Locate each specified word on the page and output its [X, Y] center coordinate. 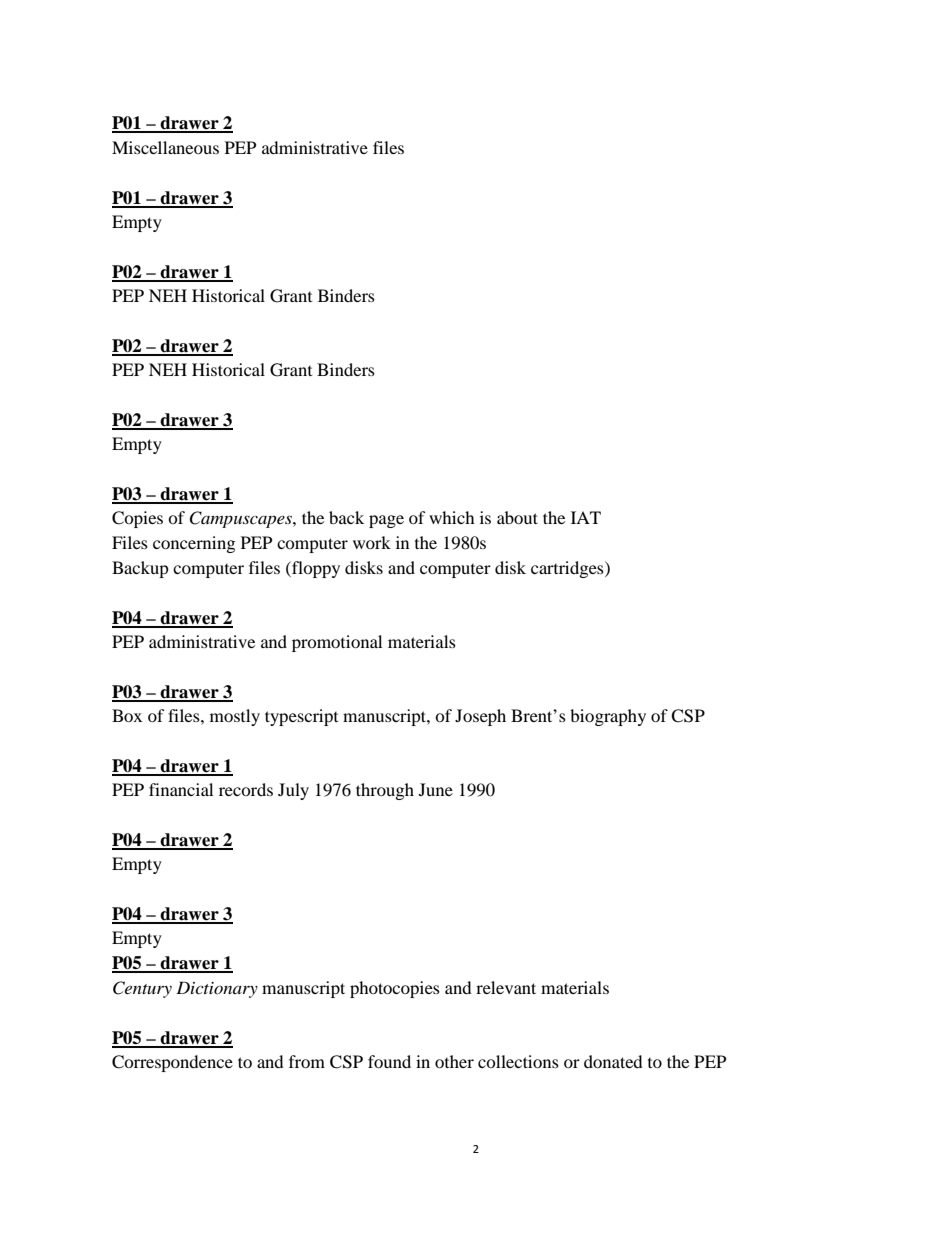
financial [181, 789]
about [517, 517]
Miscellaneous [165, 147]
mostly [235, 717]
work [372, 542]
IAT [586, 517]
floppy [315, 569]
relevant [506, 987]
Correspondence [172, 1063]
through [385, 791]
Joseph [480, 717]
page [386, 521]
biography [608, 717]
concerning [194, 544]
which [452, 517]
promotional [337, 643]
